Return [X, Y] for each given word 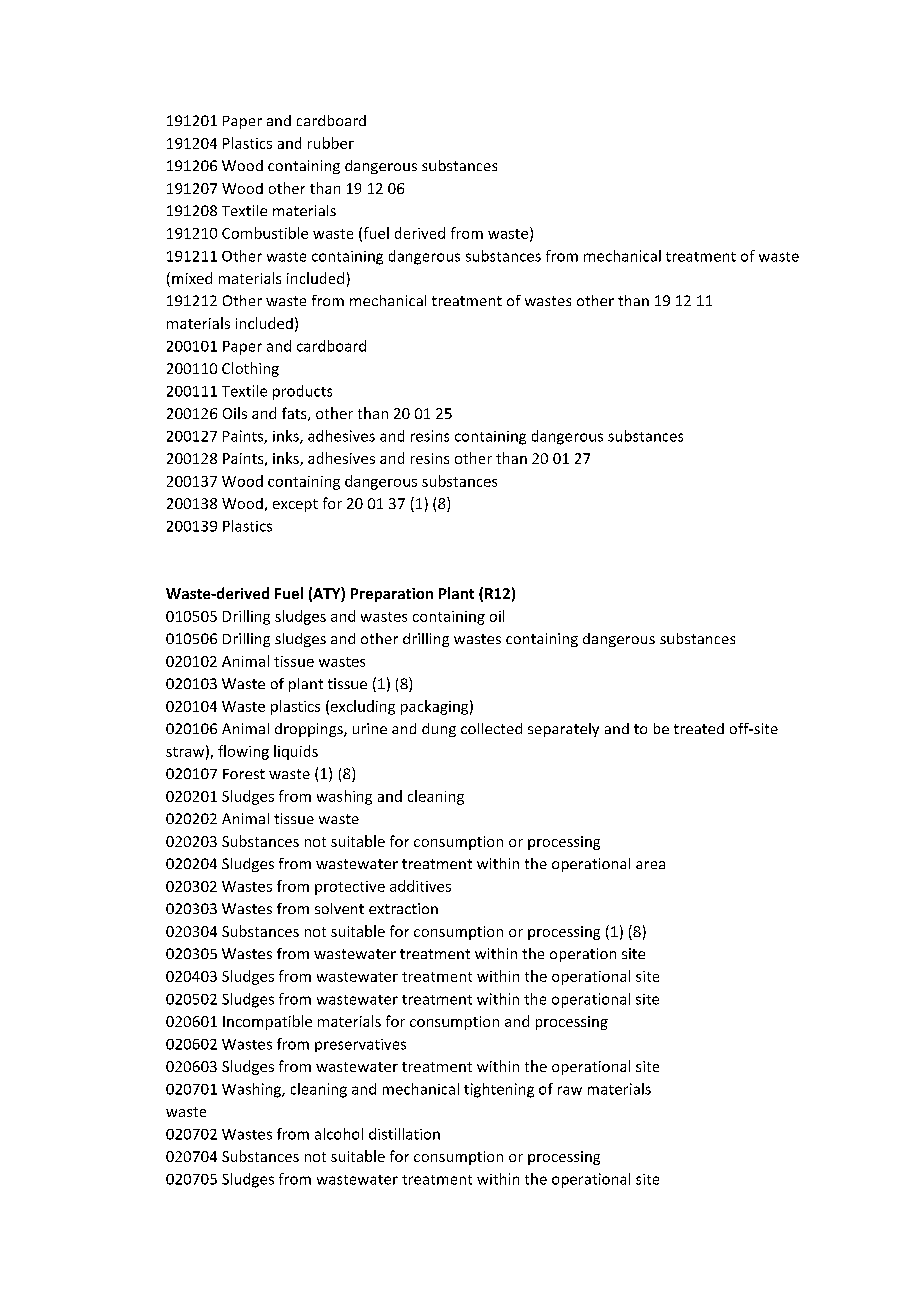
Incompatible [267, 1022]
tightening [499, 1090]
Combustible [265, 233]
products [302, 392]
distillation [404, 1134]
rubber [331, 143]
